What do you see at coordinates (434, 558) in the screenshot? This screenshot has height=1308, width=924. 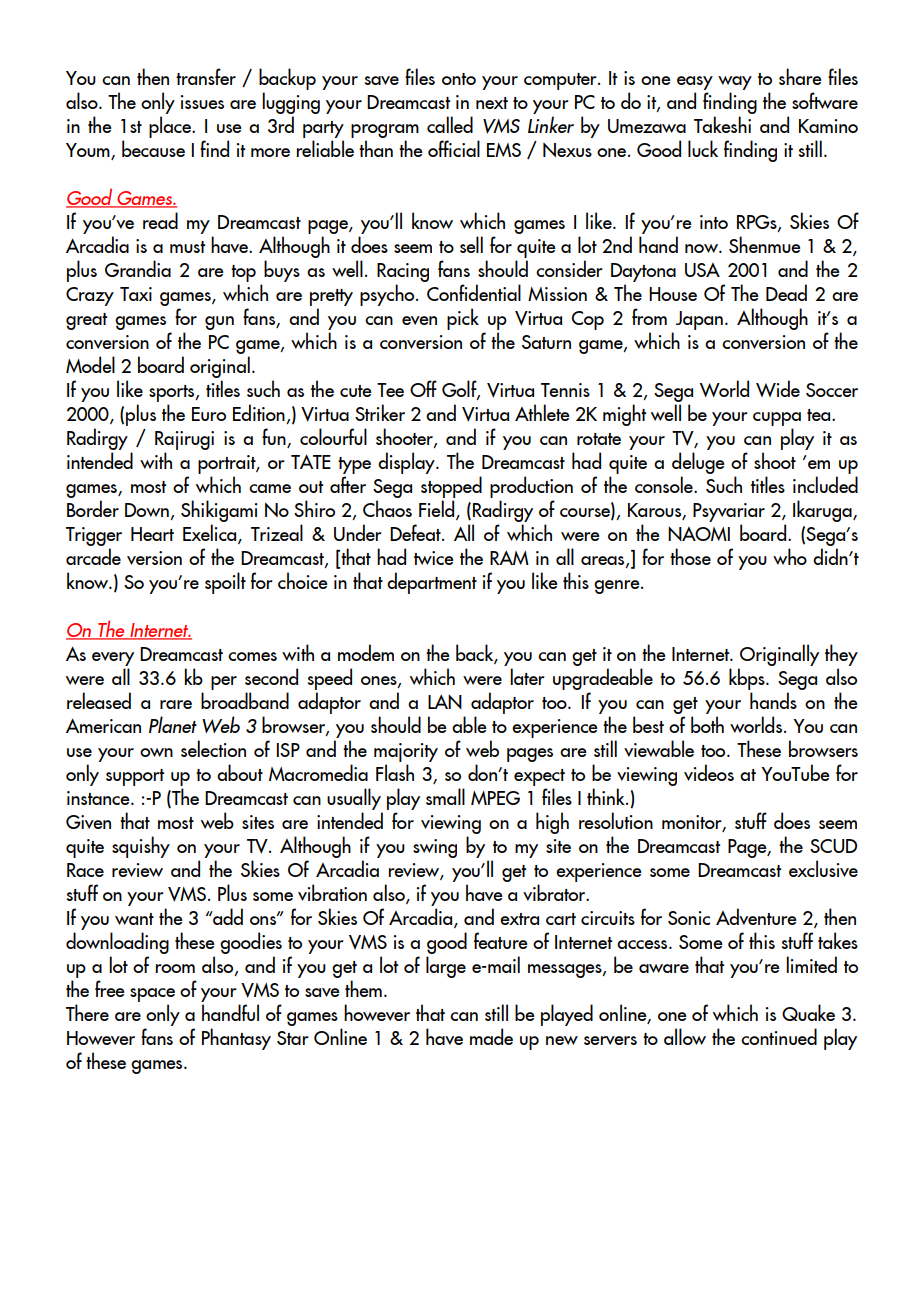 I see `twice` at bounding box center [434, 558].
